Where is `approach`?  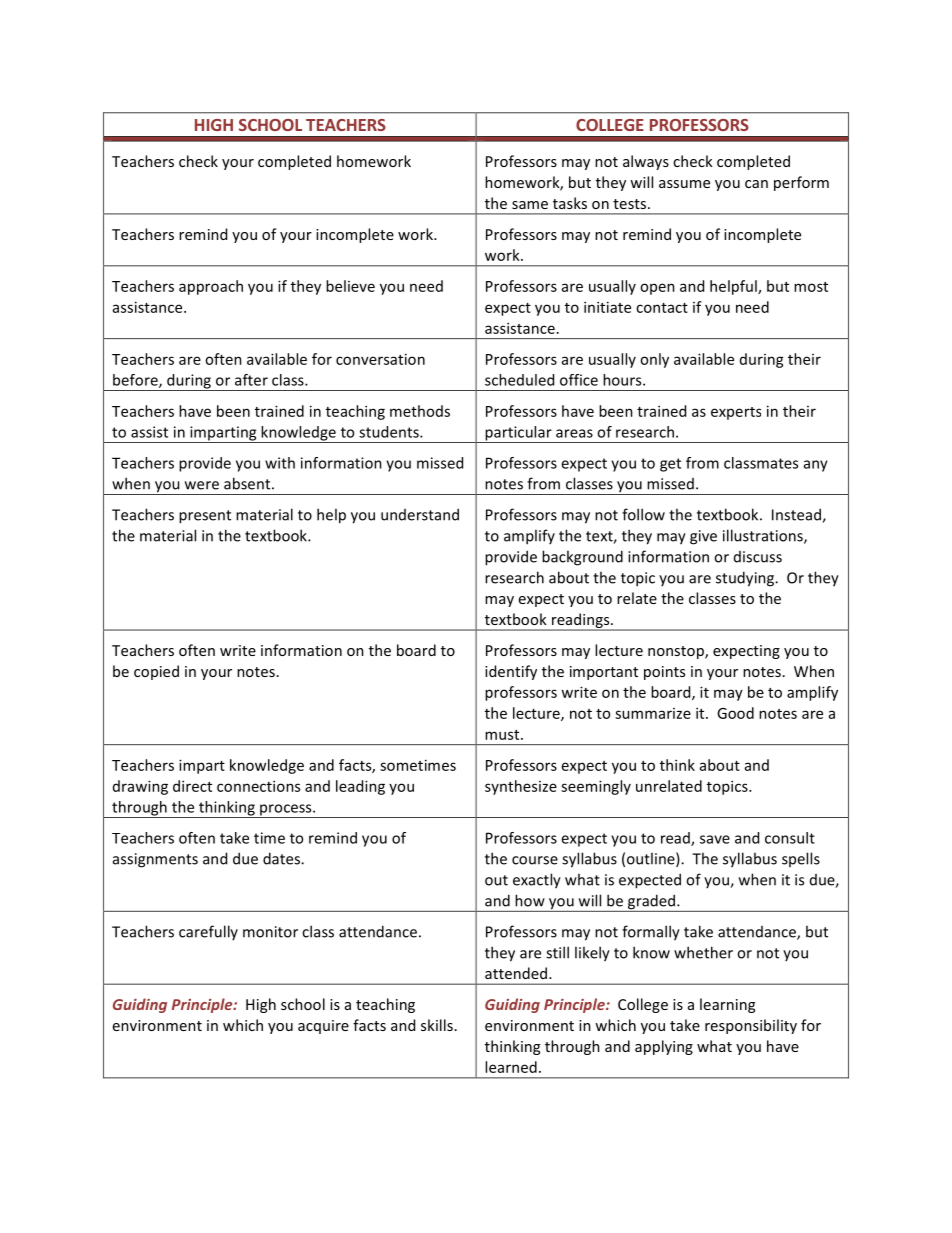
approach is located at coordinates (211, 287).
